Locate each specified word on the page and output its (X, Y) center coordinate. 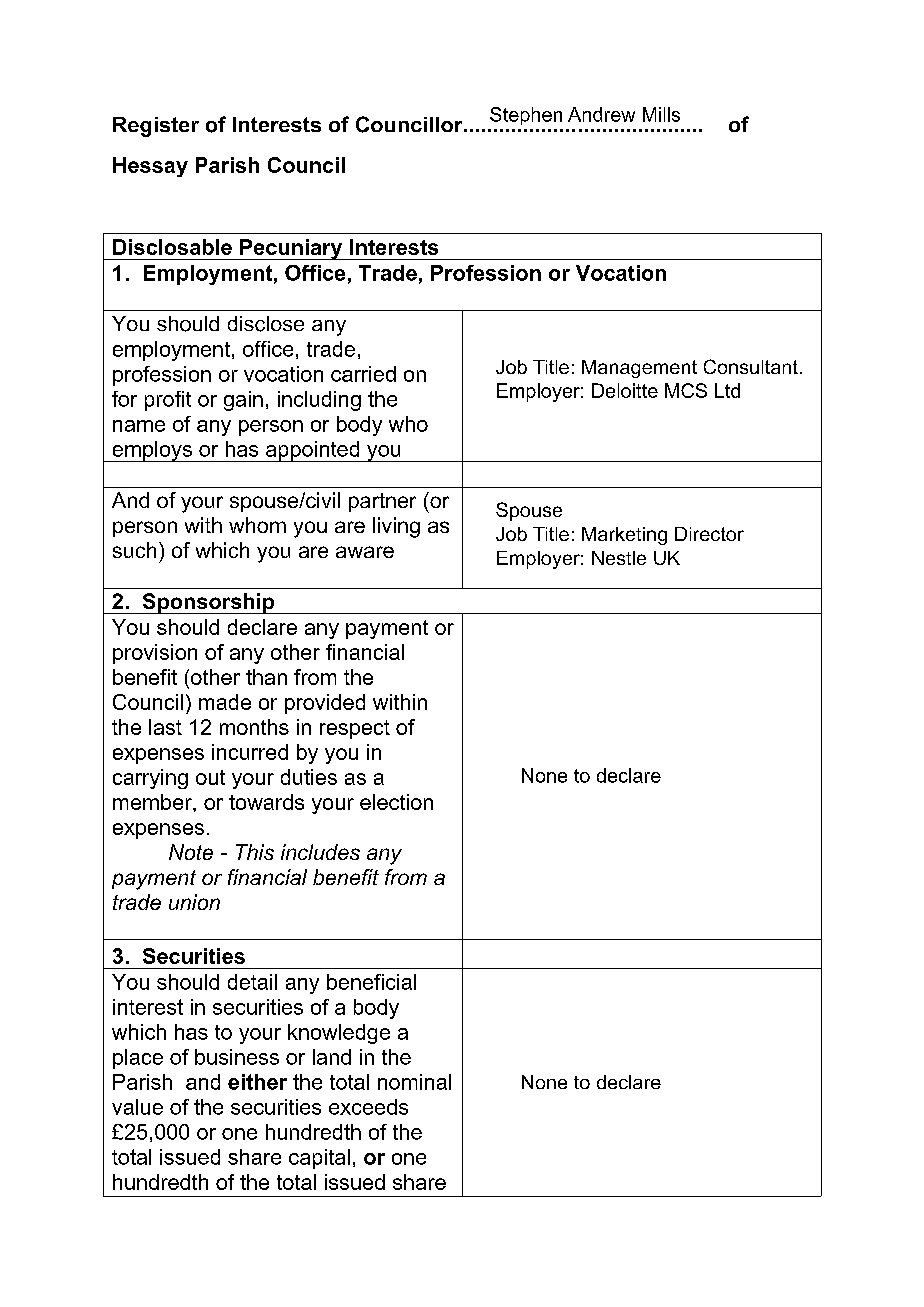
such (134, 550)
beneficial (371, 982)
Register (156, 127)
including (319, 401)
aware (365, 552)
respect (355, 729)
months (254, 727)
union (194, 902)
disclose (266, 324)
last (165, 727)
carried (363, 374)
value (137, 1107)
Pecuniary (291, 249)
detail (252, 982)
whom (257, 525)
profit (168, 401)
